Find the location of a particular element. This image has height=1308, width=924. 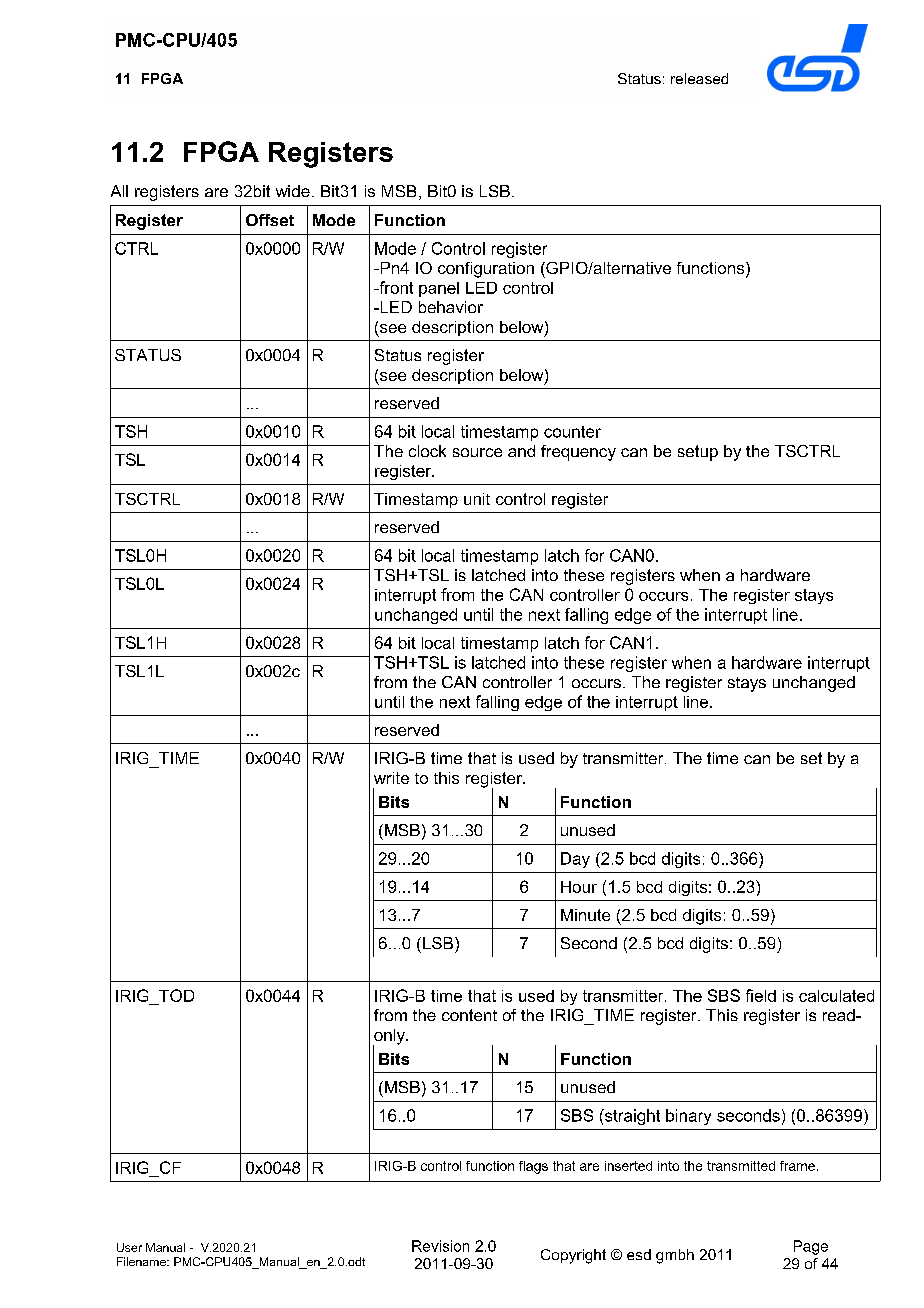

configuration is located at coordinates (486, 270).
